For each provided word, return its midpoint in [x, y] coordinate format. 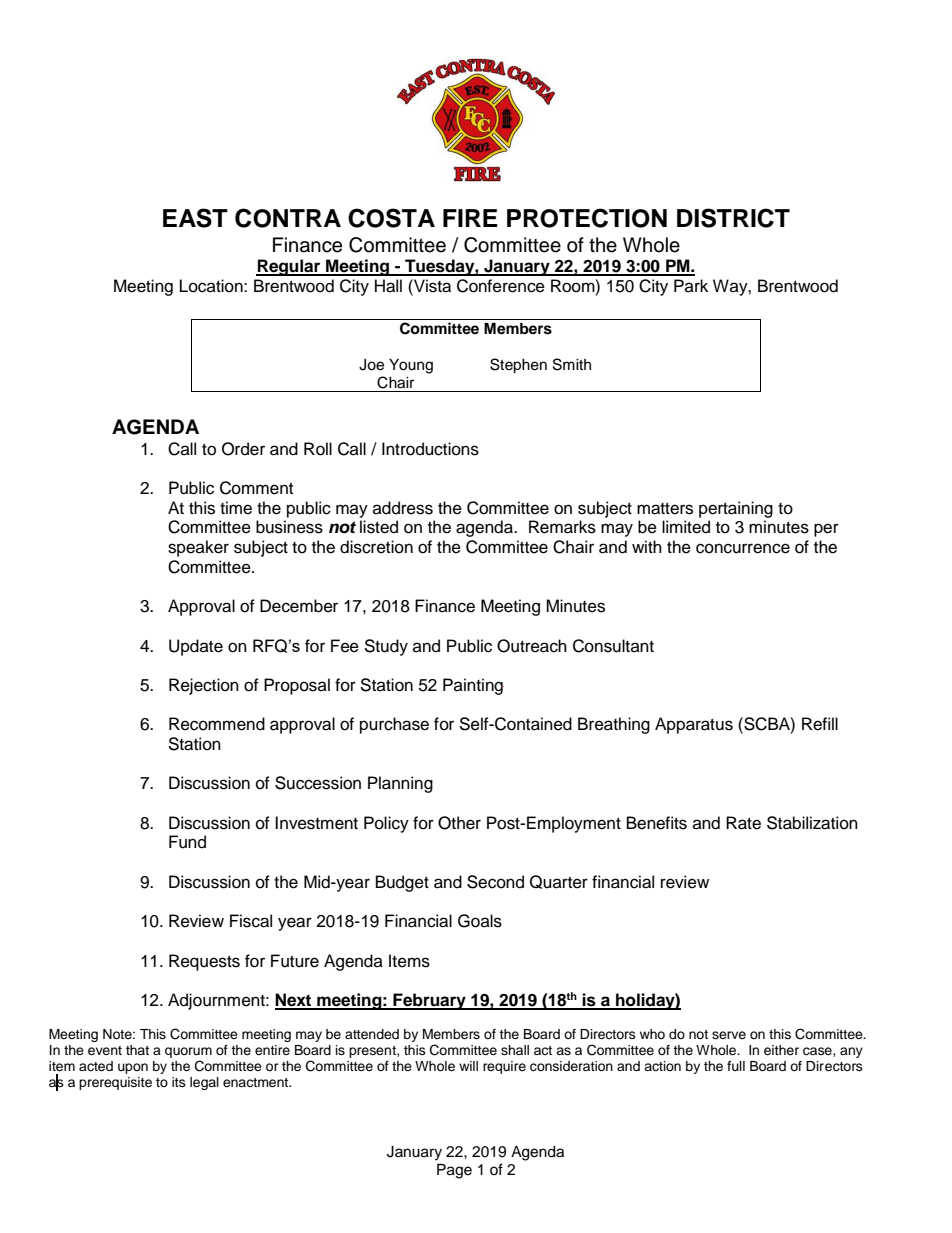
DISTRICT [733, 218]
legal [204, 1083]
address [403, 508]
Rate [743, 823]
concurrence [743, 548]
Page [454, 1171]
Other [459, 823]
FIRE [470, 218]
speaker [198, 548]
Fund [187, 842]
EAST [195, 218]
